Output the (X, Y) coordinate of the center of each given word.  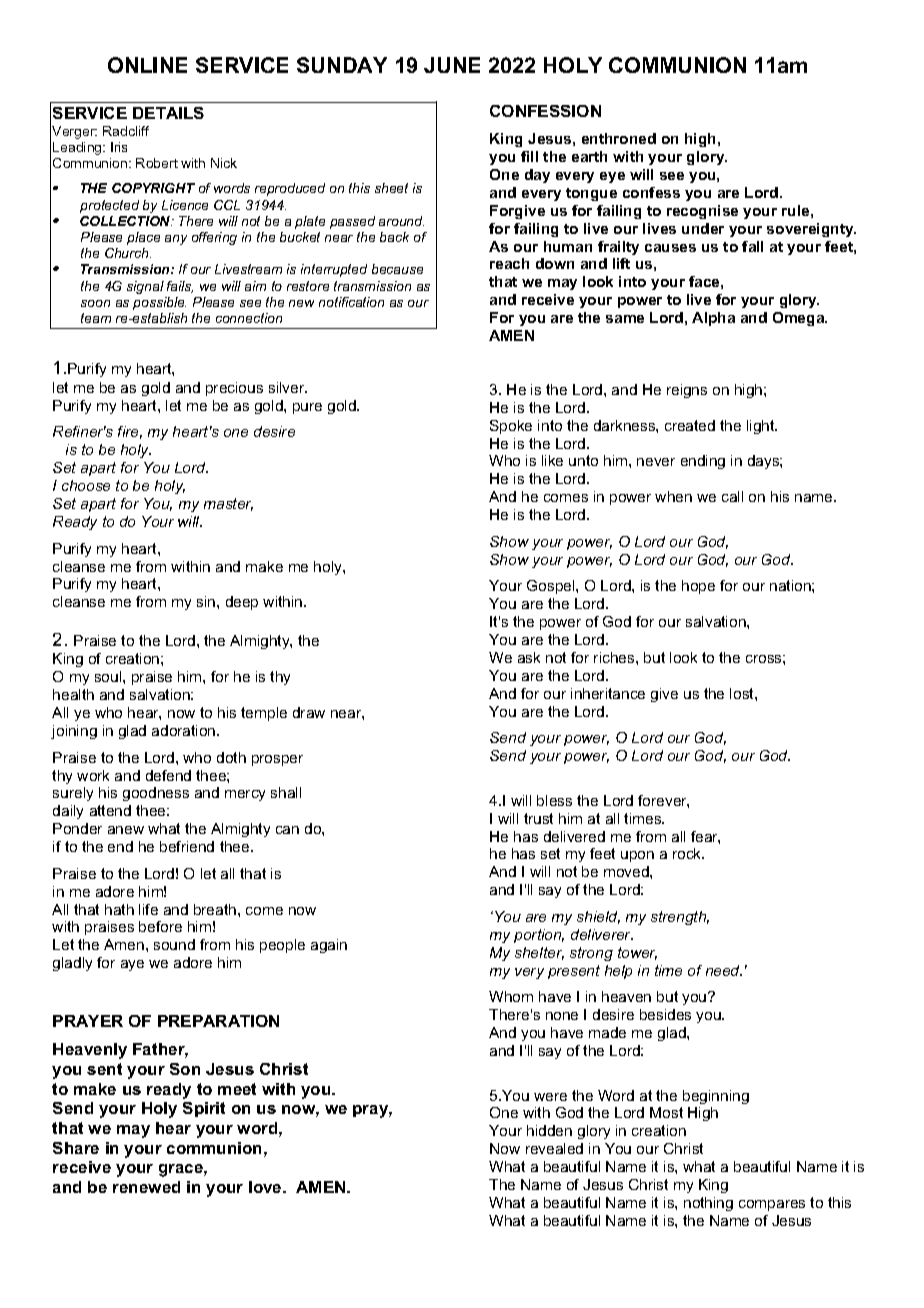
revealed (554, 1148)
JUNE (452, 65)
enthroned (619, 138)
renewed (146, 1187)
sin (207, 601)
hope (698, 587)
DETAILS (168, 113)
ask (529, 657)
